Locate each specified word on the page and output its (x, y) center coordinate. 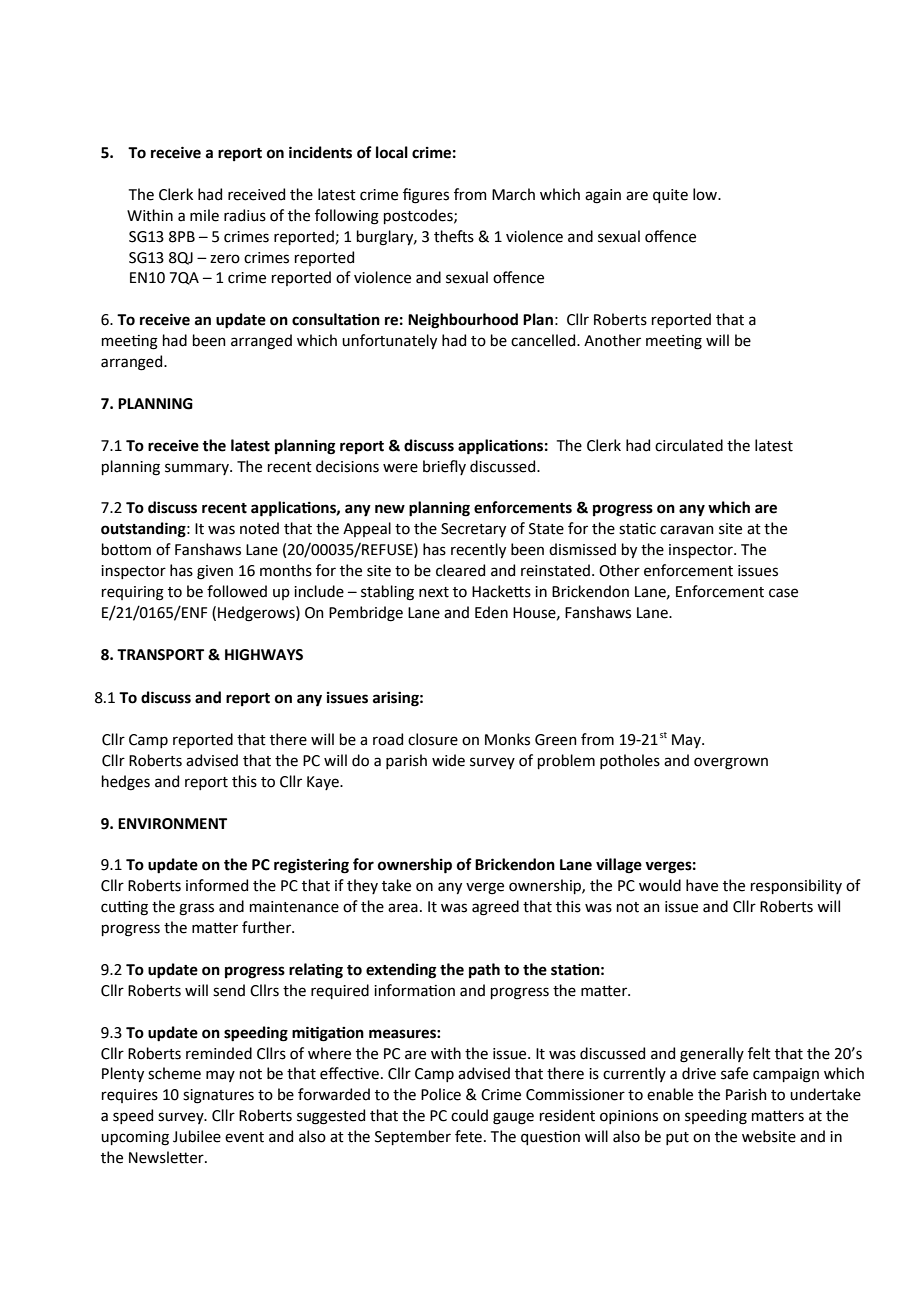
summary (198, 469)
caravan (687, 530)
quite (670, 196)
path (484, 970)
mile (204, 215)
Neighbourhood (463, 321)
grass (196, 909)
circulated (689, 445)
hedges (126, 783)
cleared (460, 570)
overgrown (731, 763)
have (702, 885)
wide (448, 760)
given (215, 572)
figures (426, 196)
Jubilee (197, 1136)
